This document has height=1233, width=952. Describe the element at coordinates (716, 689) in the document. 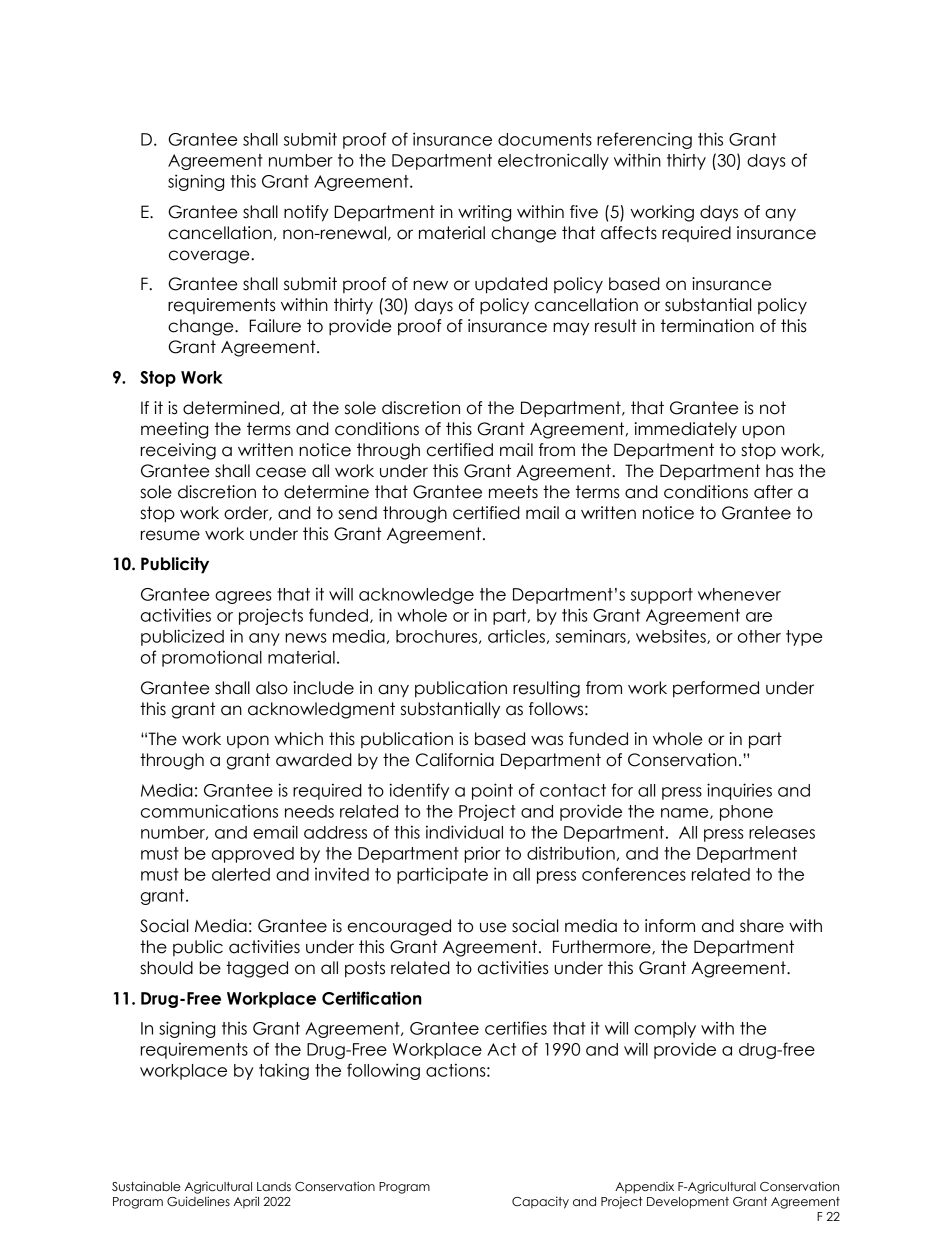

I see `performed` at that location.
